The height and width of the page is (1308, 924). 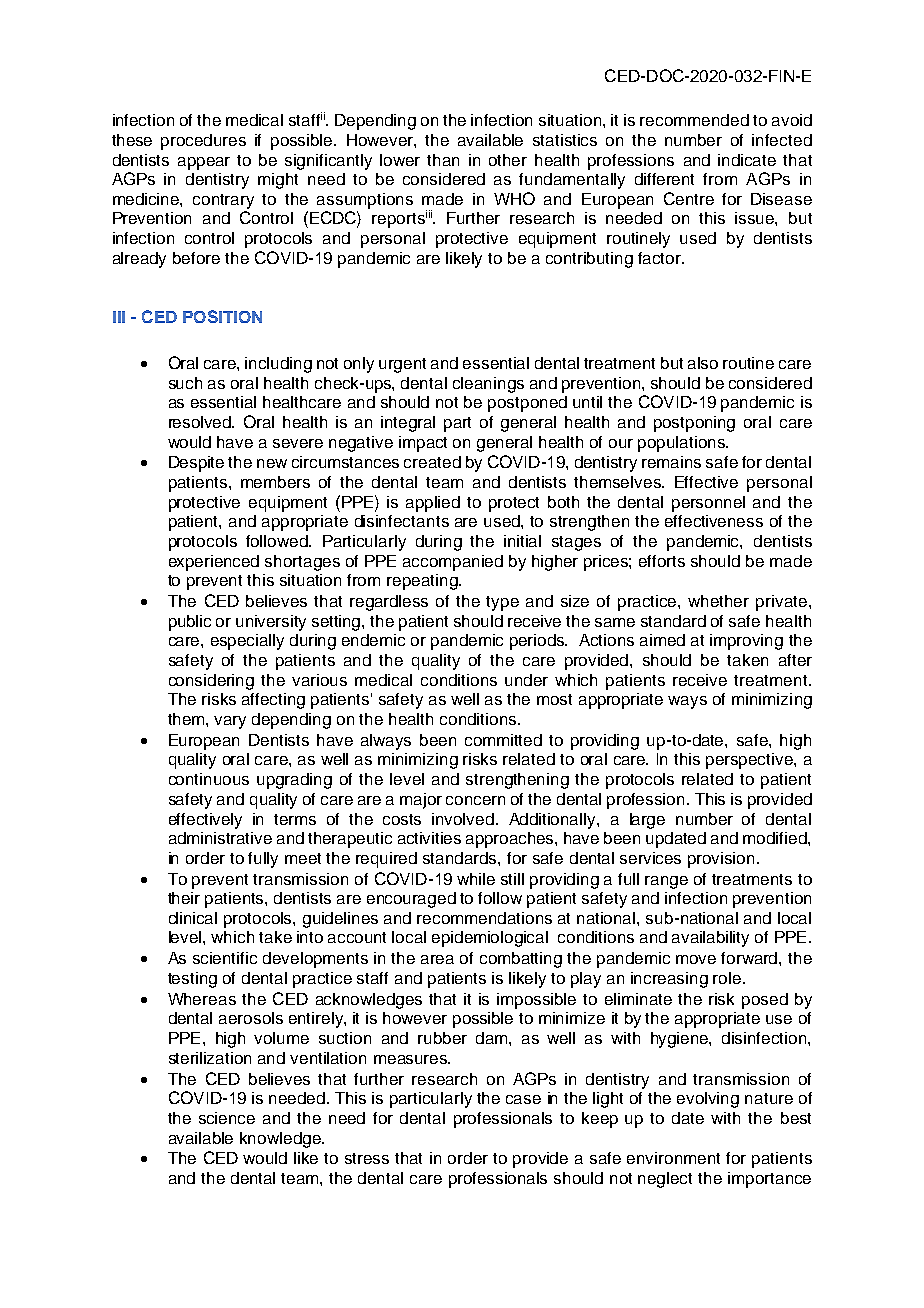 What do you see at coordinates (203, 142) in the page?
I see `procedures` at bounding box center [203, 142].
